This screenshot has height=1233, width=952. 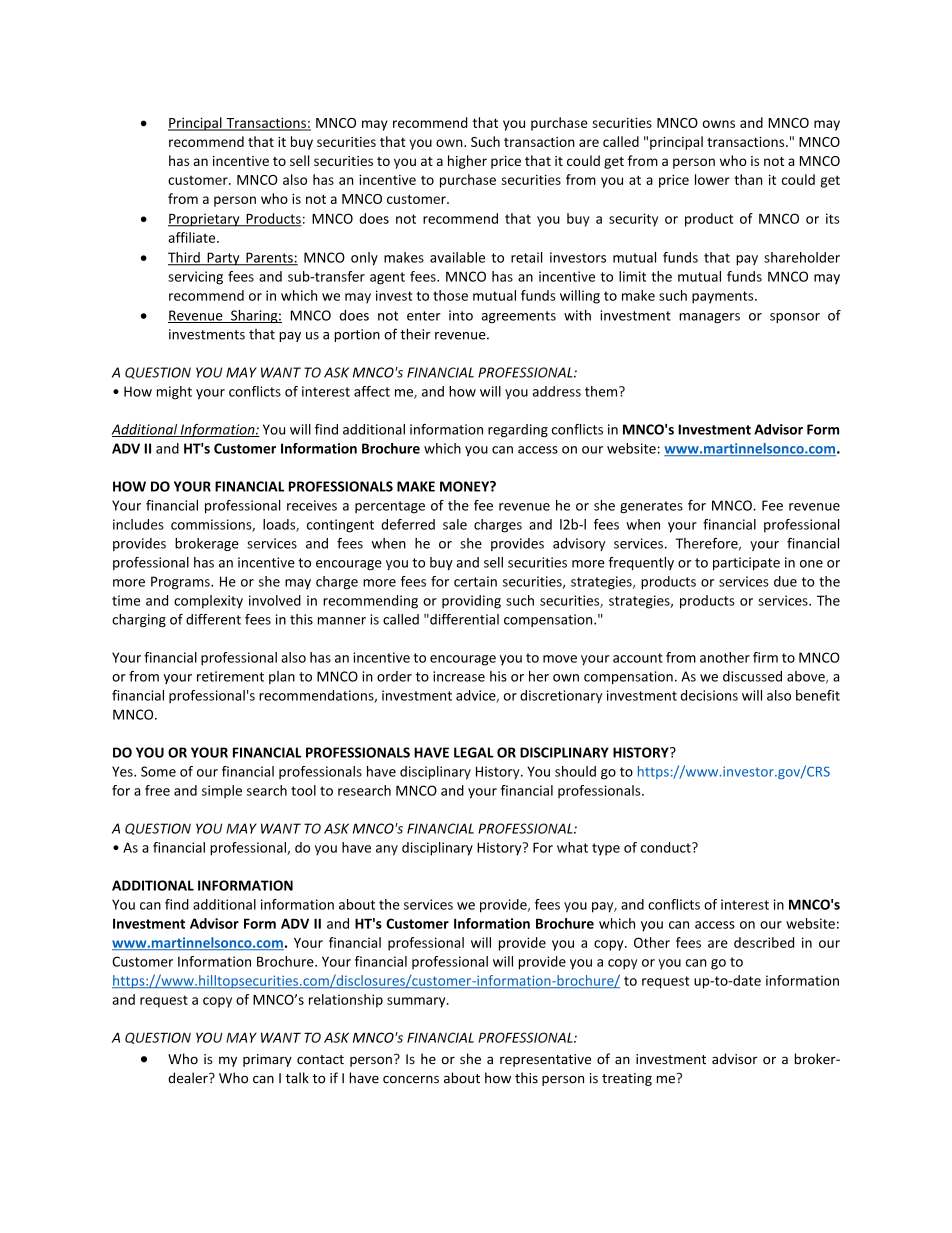 I want to click on might, so click(x=174, y=393).
